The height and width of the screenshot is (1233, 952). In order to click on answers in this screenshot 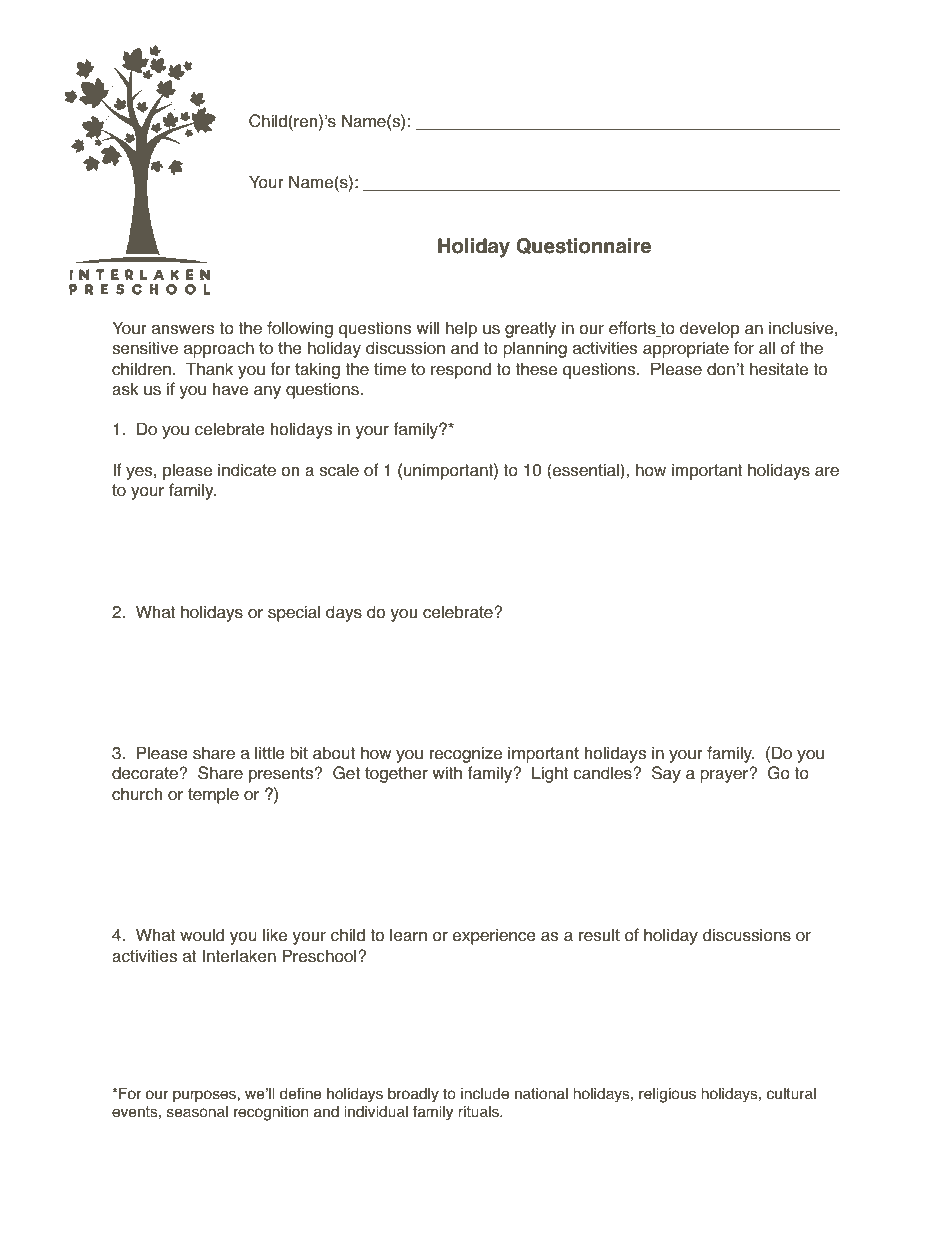, I will do `click(183, 330)`.
